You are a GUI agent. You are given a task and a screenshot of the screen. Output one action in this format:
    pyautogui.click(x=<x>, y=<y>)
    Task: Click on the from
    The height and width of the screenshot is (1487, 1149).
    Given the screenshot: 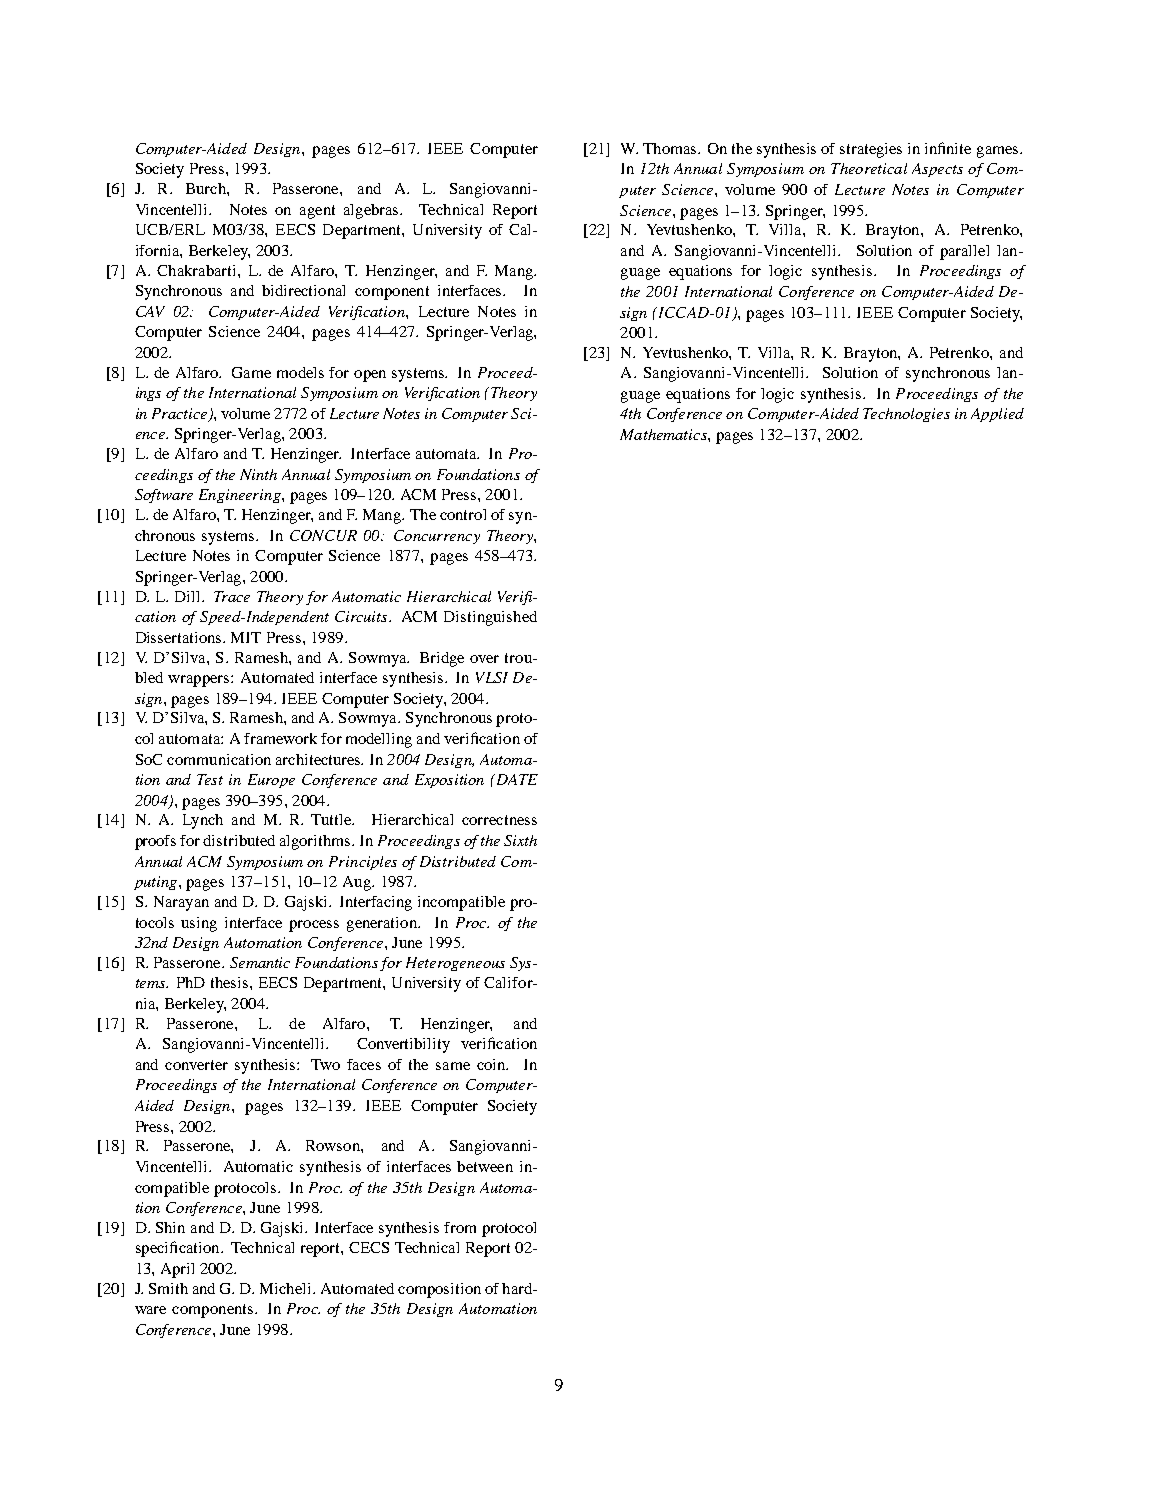 What is the action you would take?
    pyautogui.click(x=460, y=1227)
